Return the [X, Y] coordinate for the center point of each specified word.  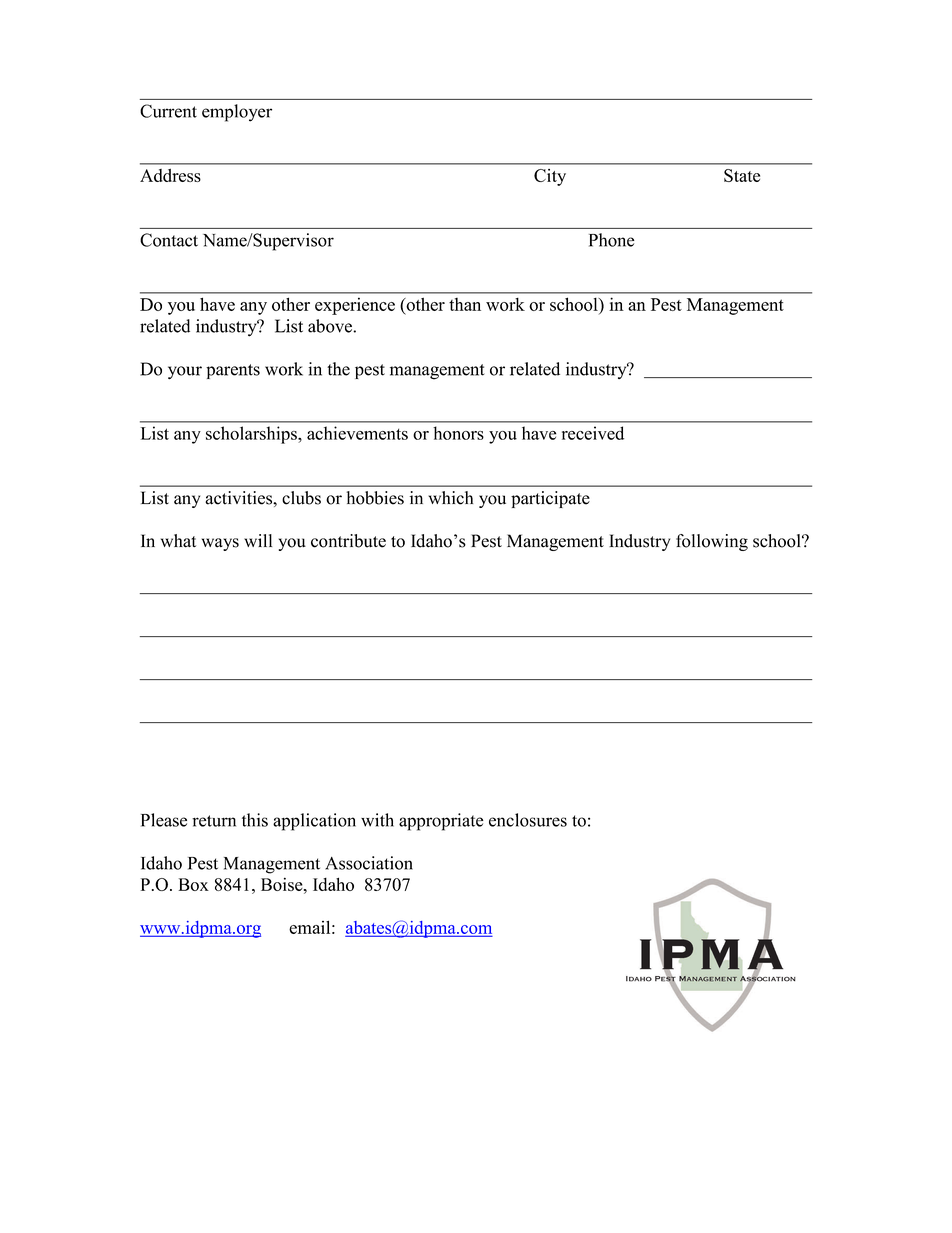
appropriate [441, 822]
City [550, 177]
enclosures [528, 820]
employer [237, 113]
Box [193, 884]
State [742, 175]
